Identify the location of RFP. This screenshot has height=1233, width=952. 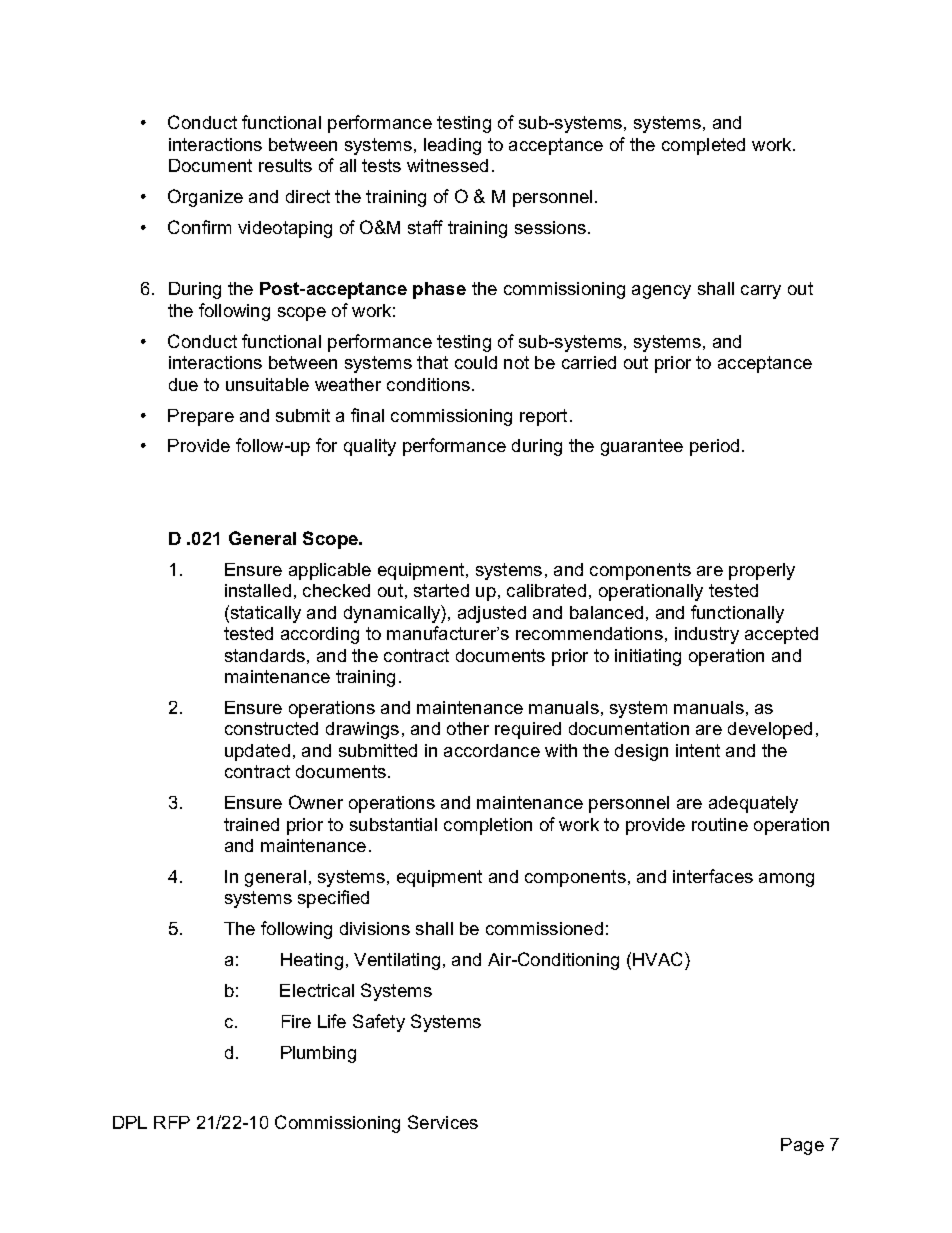
(172, 1122).
